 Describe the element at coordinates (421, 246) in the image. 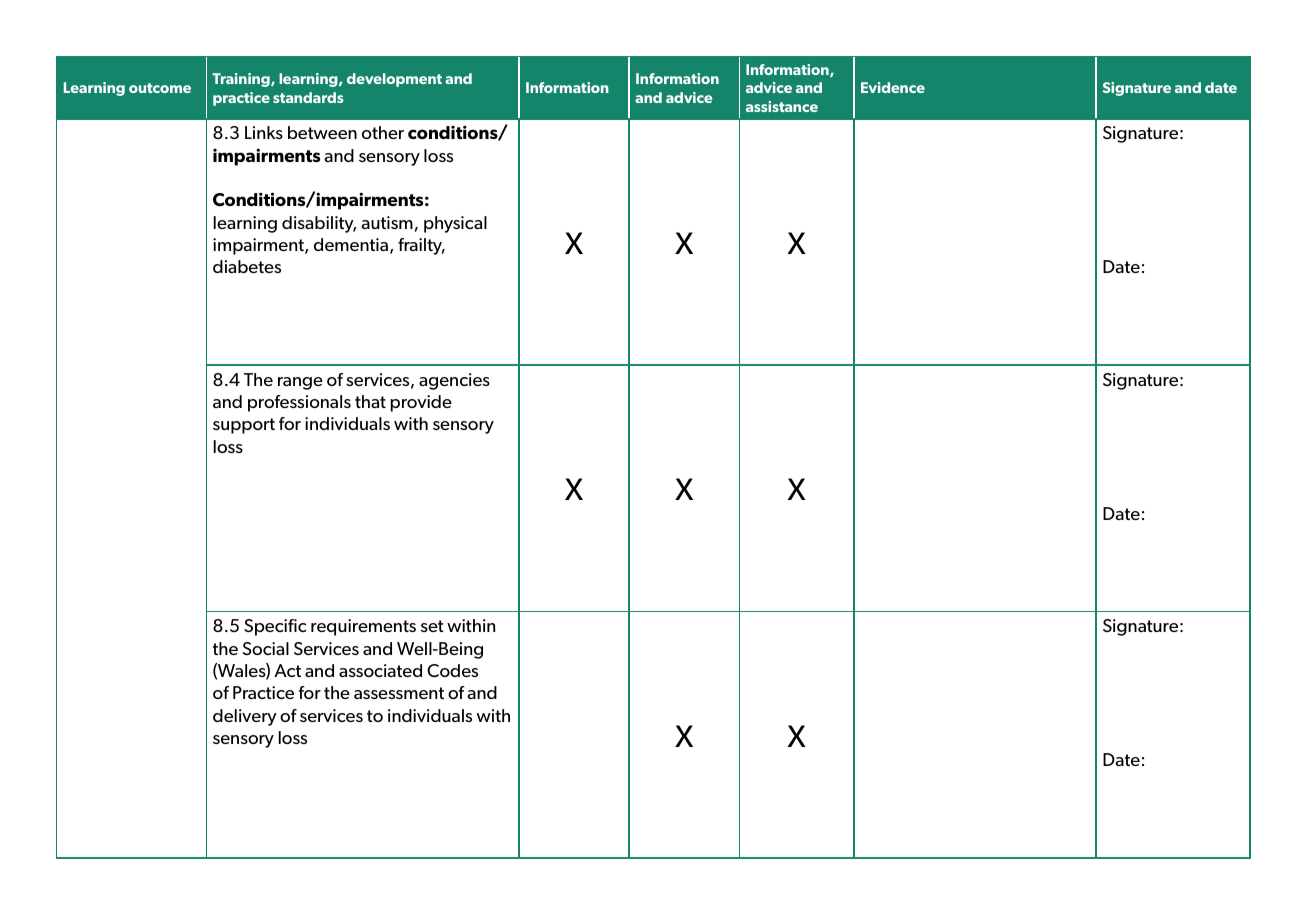

I see `frailty` at that location.
